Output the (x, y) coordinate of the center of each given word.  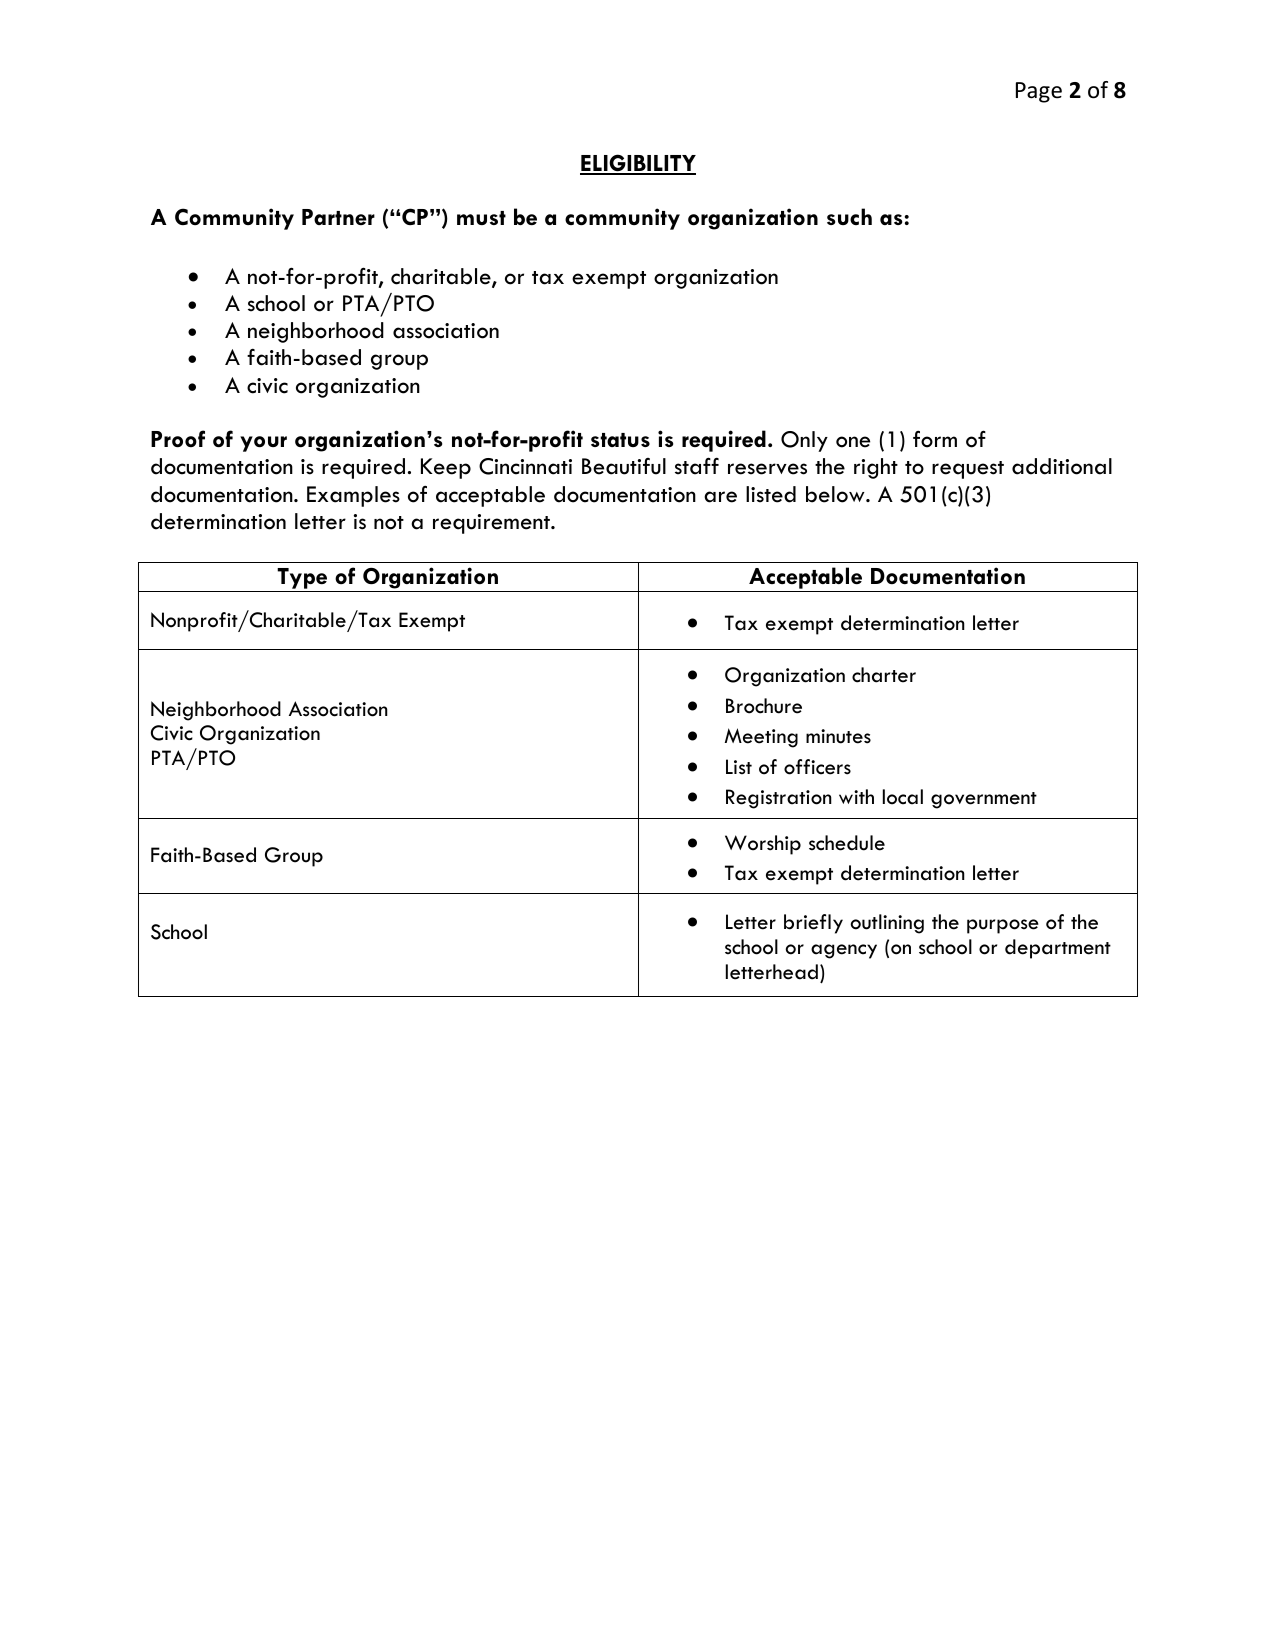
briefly (813, 924)
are (720, 497)
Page (1039, 92)
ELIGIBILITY (638, 164)
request (968, 470)
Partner (338, 217)
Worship (763, 845)
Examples (353, 496)
